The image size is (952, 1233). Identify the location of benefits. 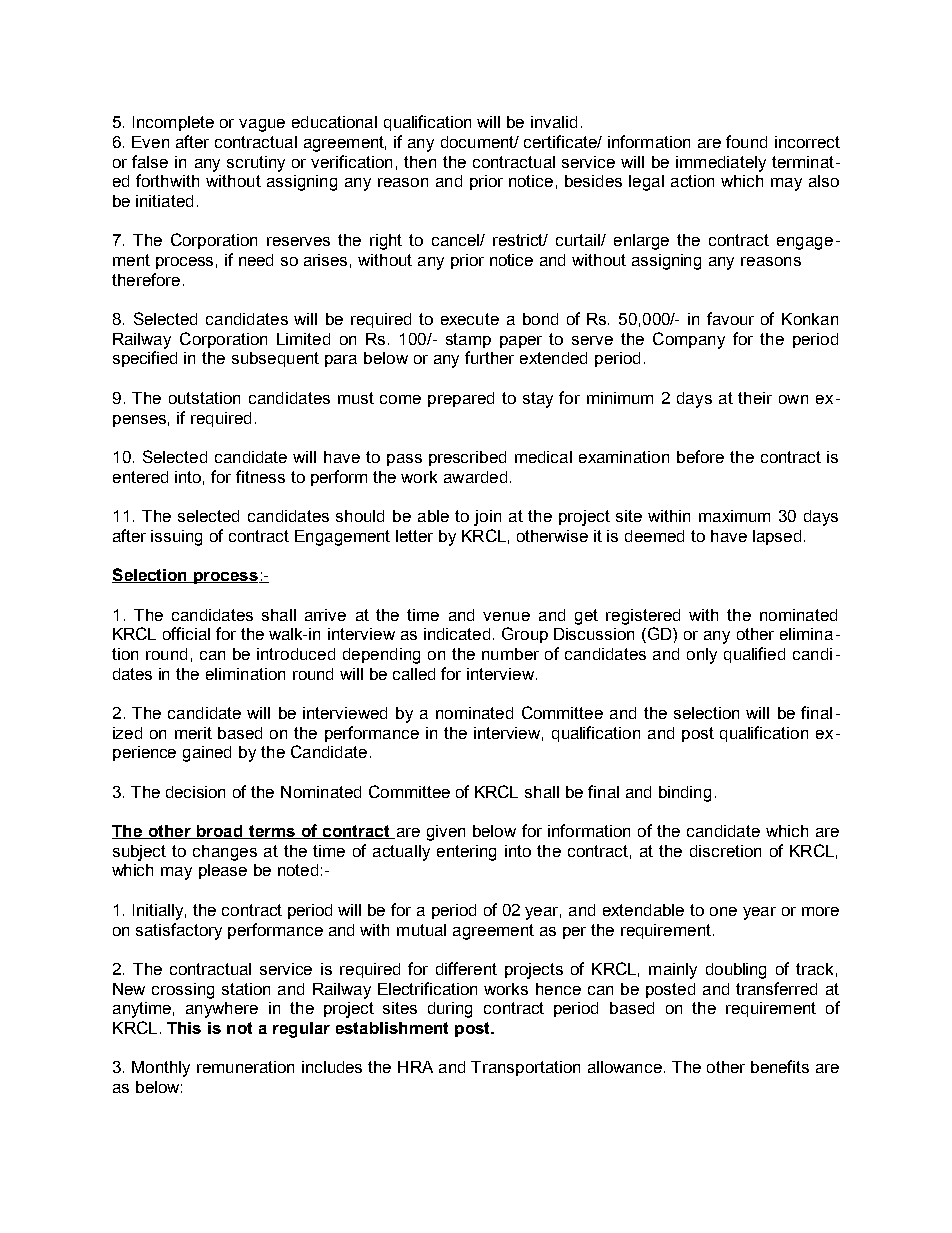
(780, 1066).
